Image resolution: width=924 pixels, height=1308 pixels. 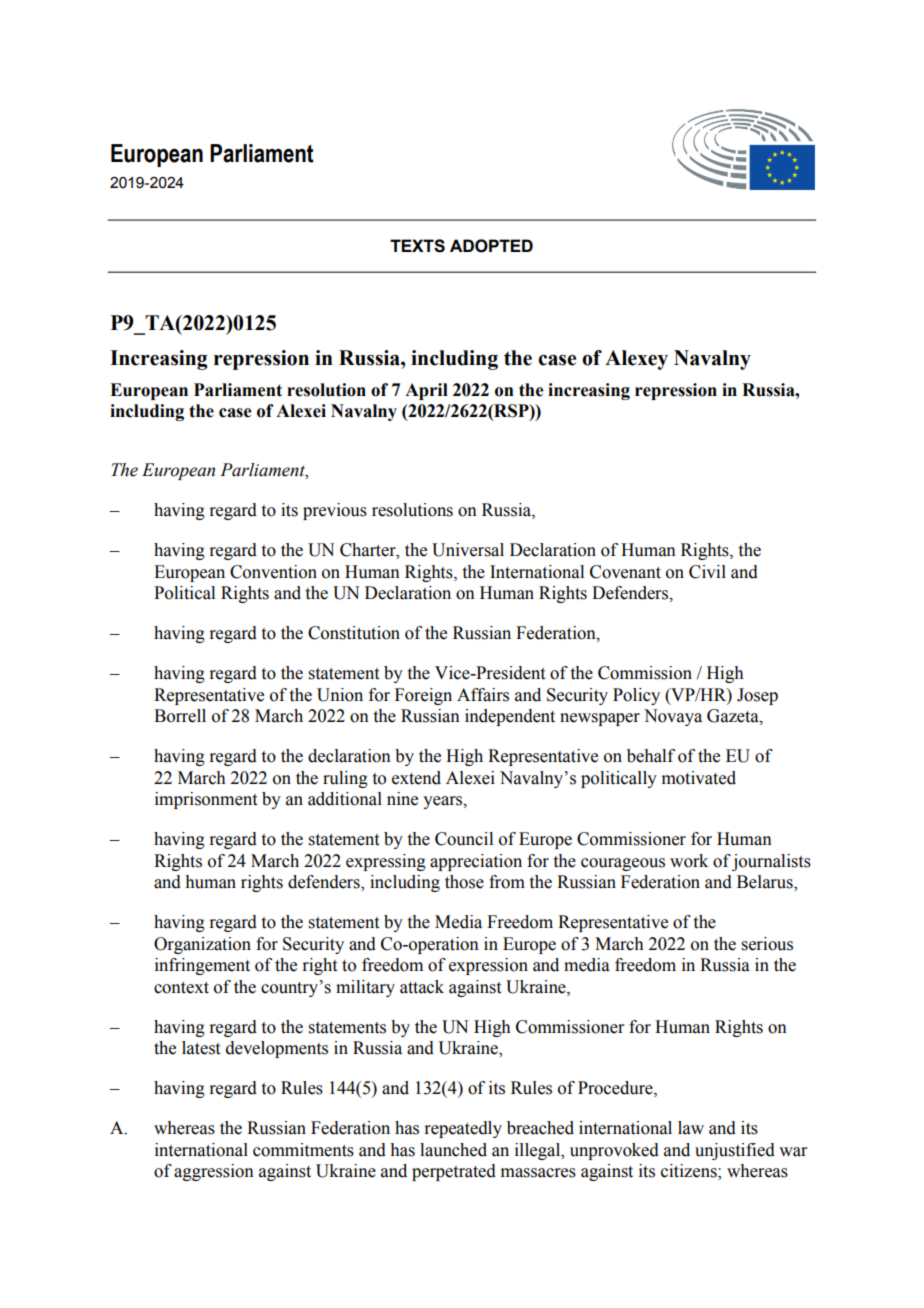 I want to click on work, so click(x=689, y=861).
